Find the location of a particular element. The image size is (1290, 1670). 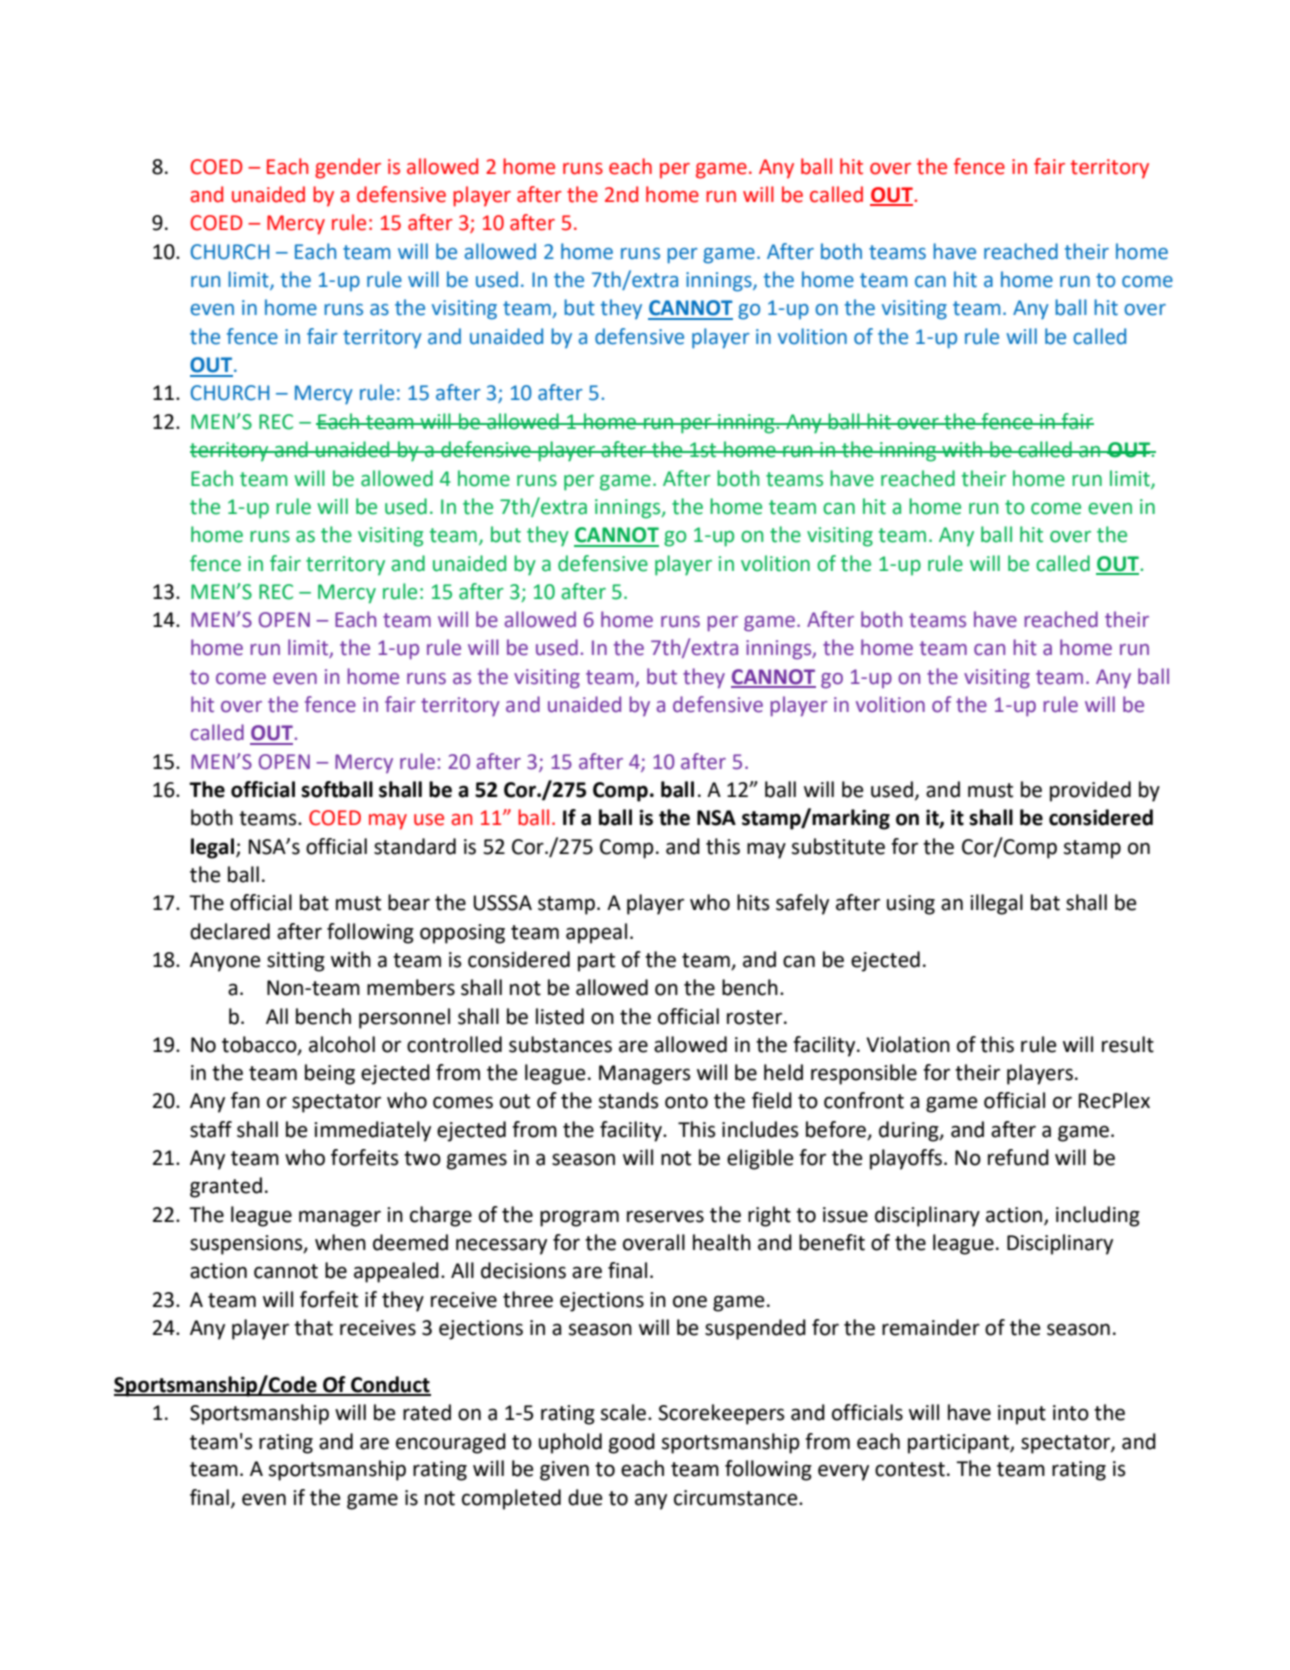

refund is located at coordinates (1018, 1157).
